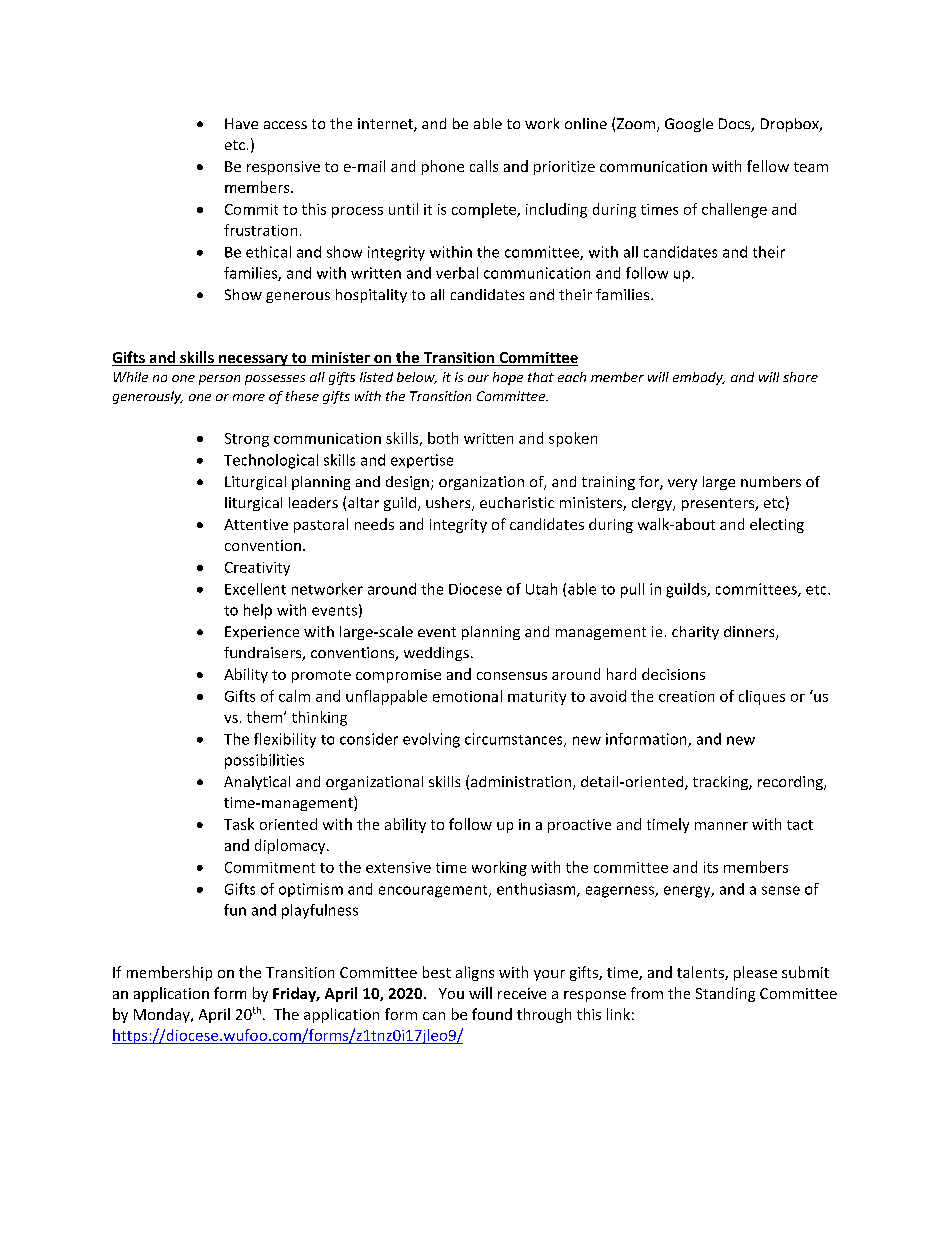 The width and height of the page is (952, 1233). I want to click on Strong, so click(247, 440).
